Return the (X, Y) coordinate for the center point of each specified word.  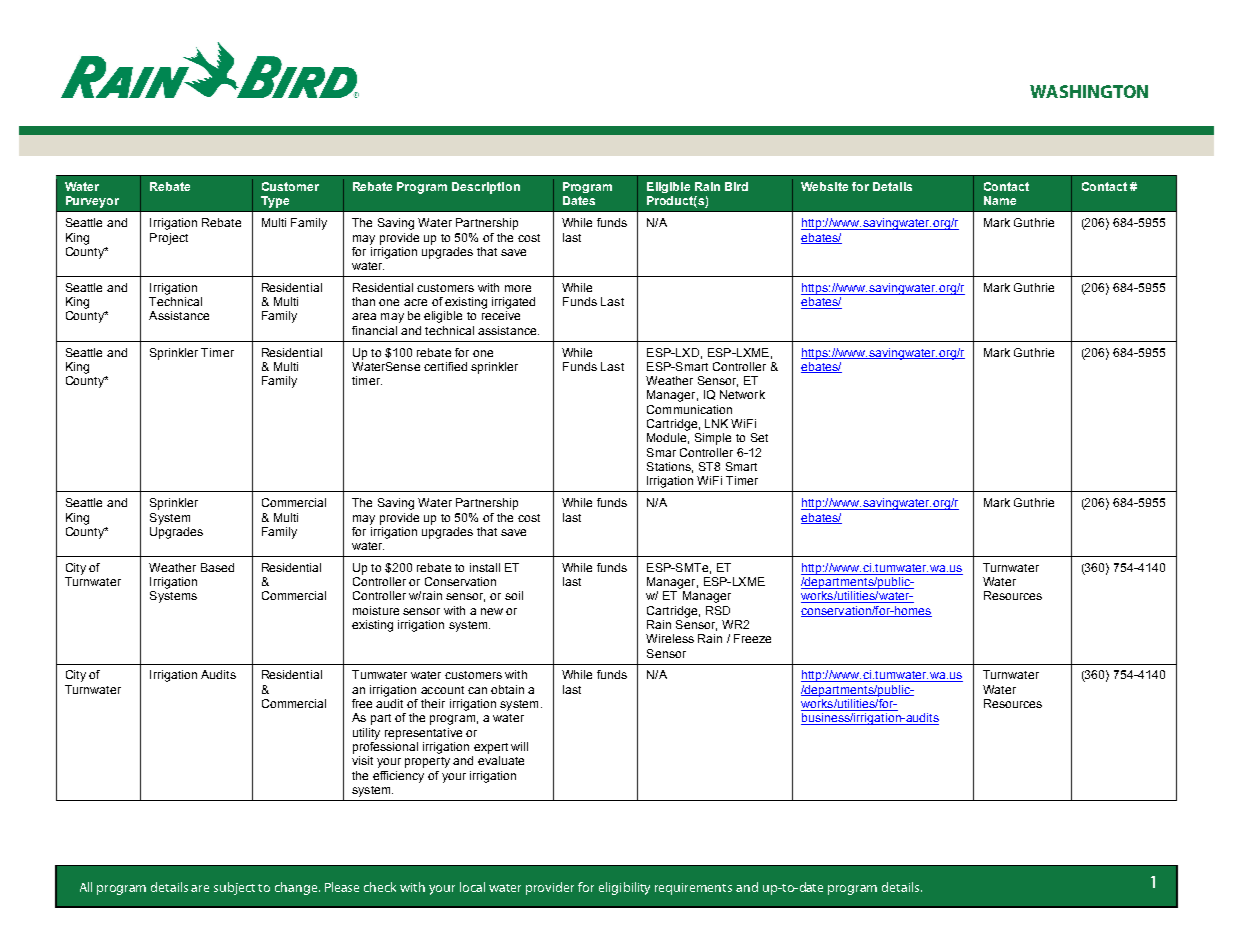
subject (234, 888)
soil (514, 595)
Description (486, 188)
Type (275, 202)
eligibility (624, 888)
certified (445, 366)
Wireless (670, 638)
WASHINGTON (1089, 91)
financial (374, 330)
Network (742, 394)
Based (217, 567)
